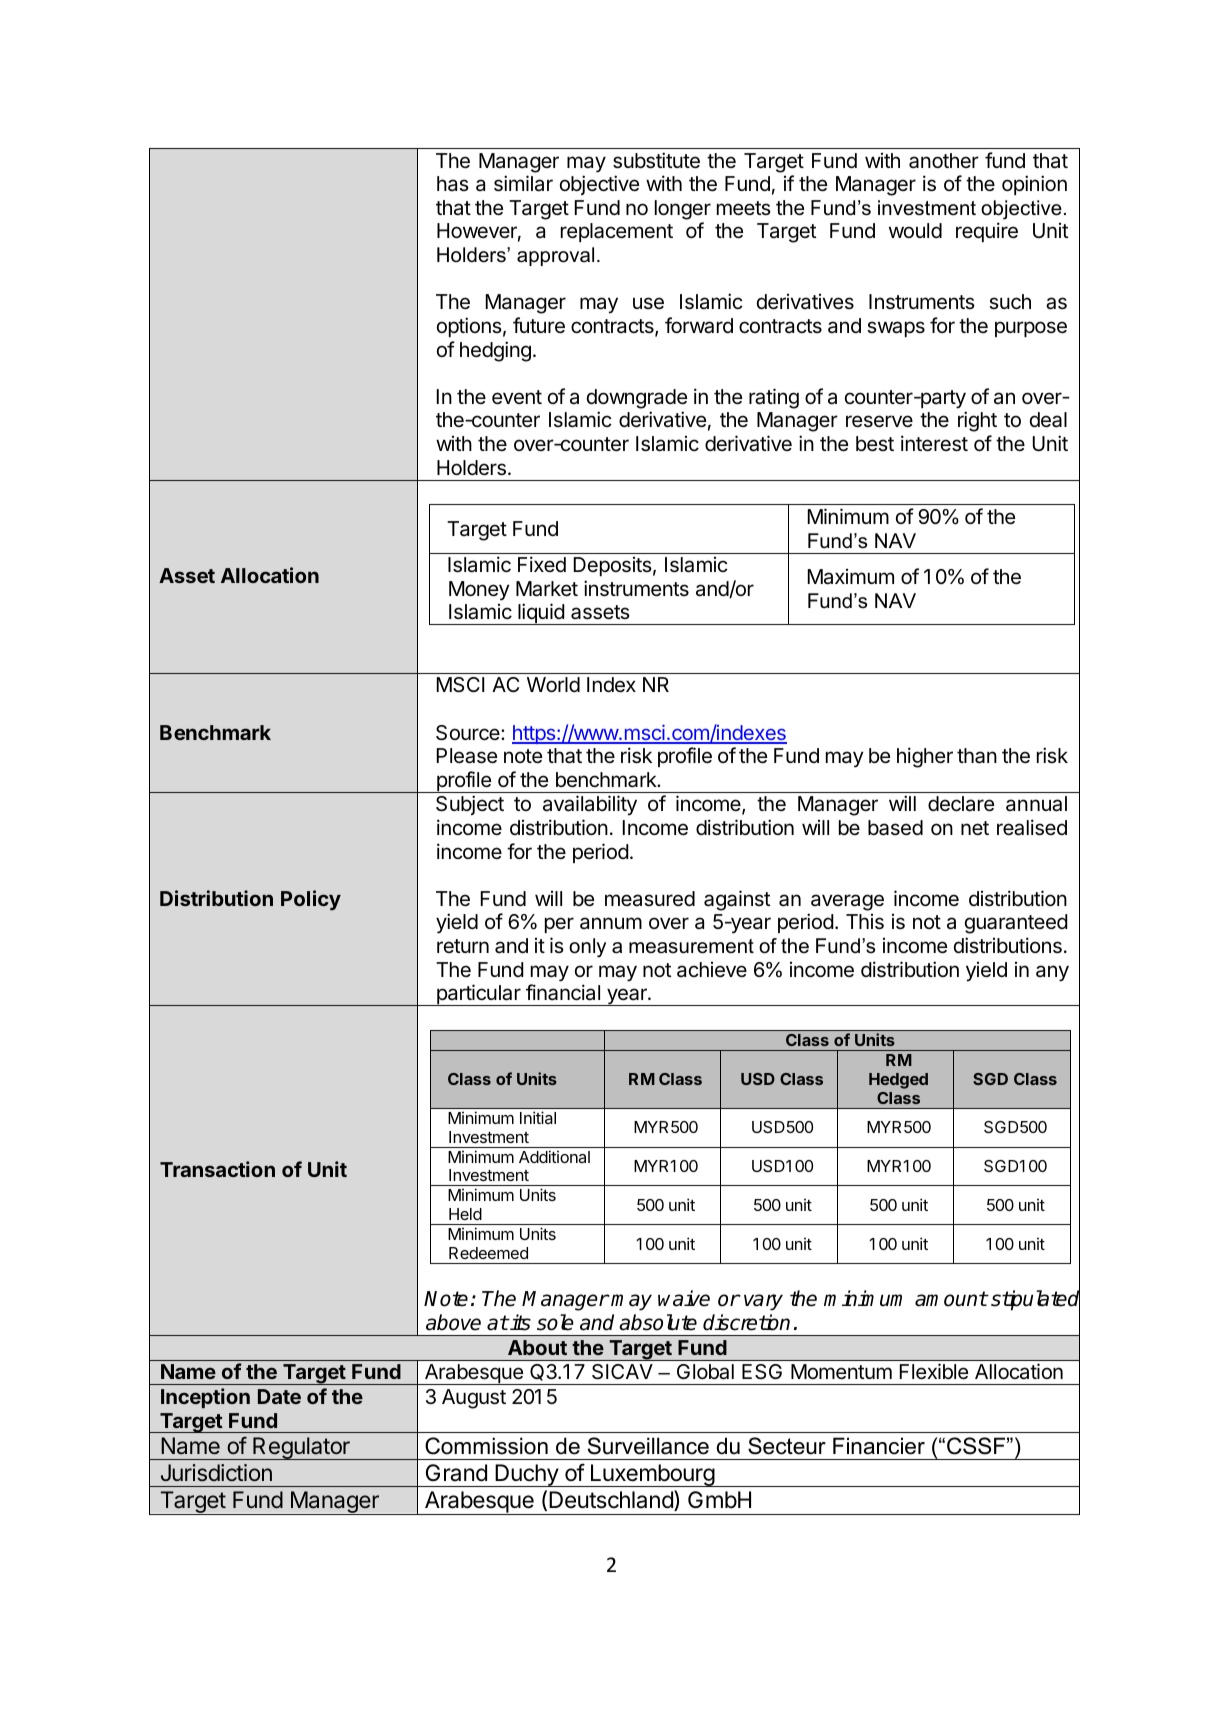  Describe the element at coordinates (301, 1448) in the screenshot. I see `Regulator` at that location.
